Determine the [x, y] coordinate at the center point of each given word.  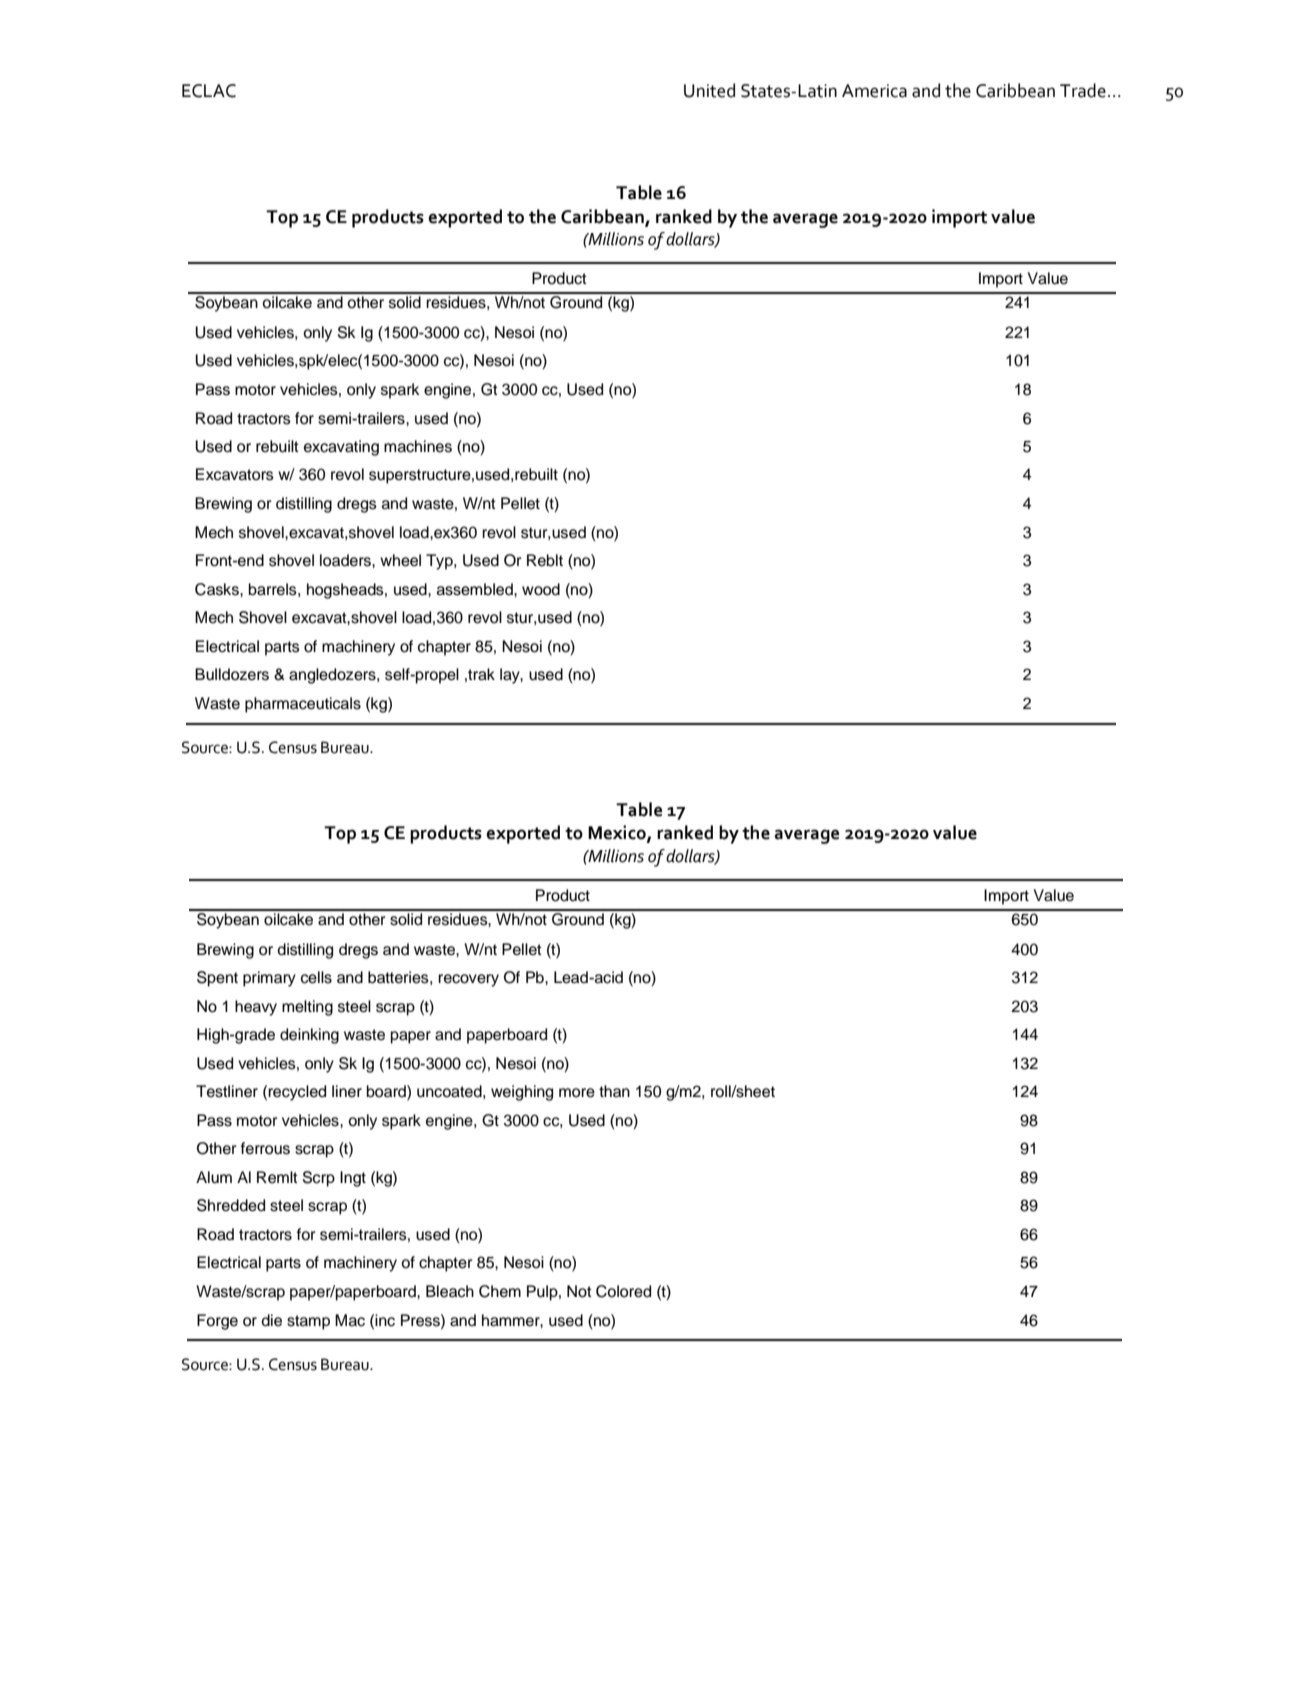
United [709, 90]
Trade [1083, 90]
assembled [476, 589]
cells [316, 977]
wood [541, 589]
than [614, 1091]
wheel [400, 560]
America [874, 91]
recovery [468, 980]
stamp [308, 1322]
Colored [623, 1291]
